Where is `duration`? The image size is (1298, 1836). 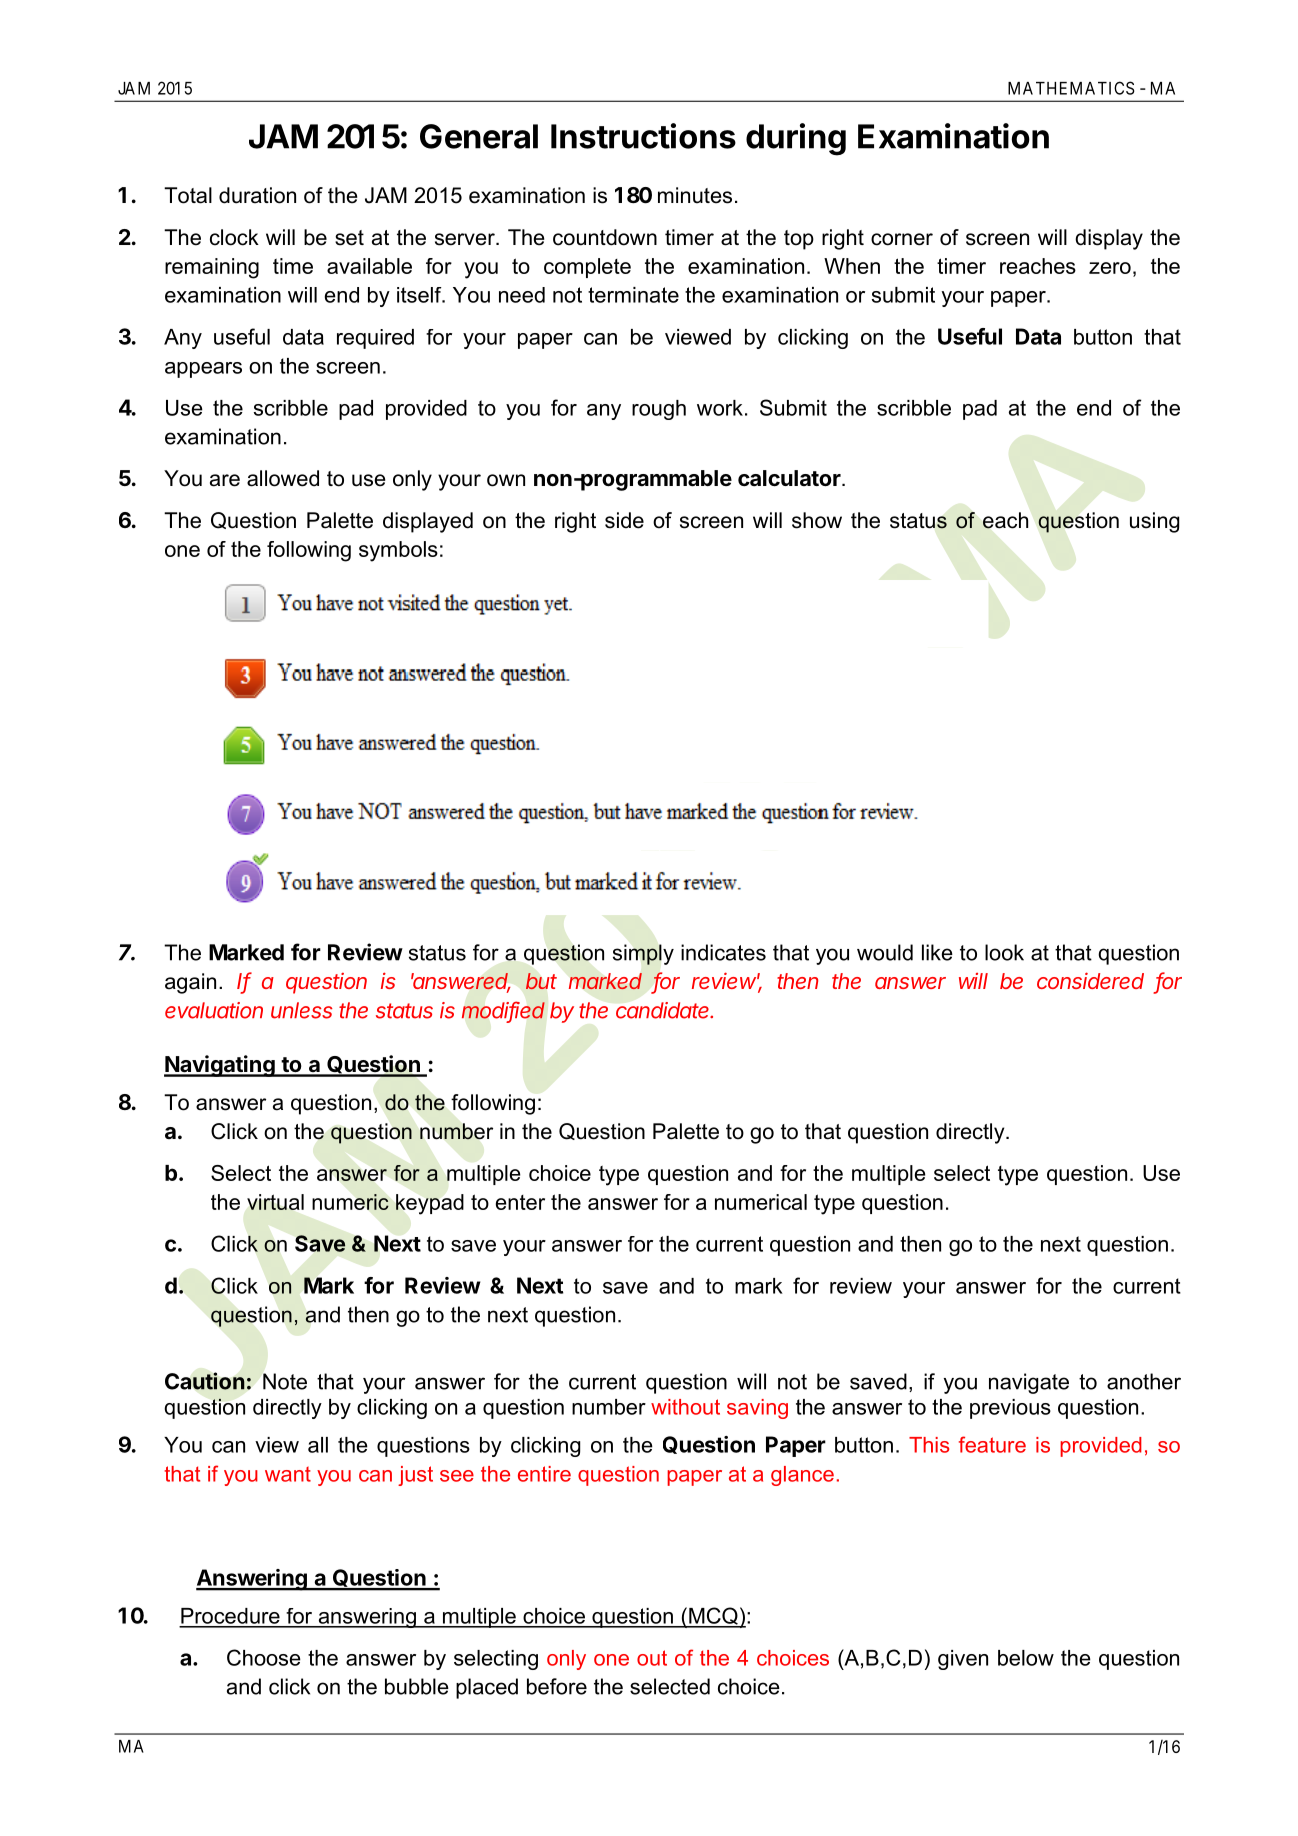 duration is located at coordinates (257, 195).
